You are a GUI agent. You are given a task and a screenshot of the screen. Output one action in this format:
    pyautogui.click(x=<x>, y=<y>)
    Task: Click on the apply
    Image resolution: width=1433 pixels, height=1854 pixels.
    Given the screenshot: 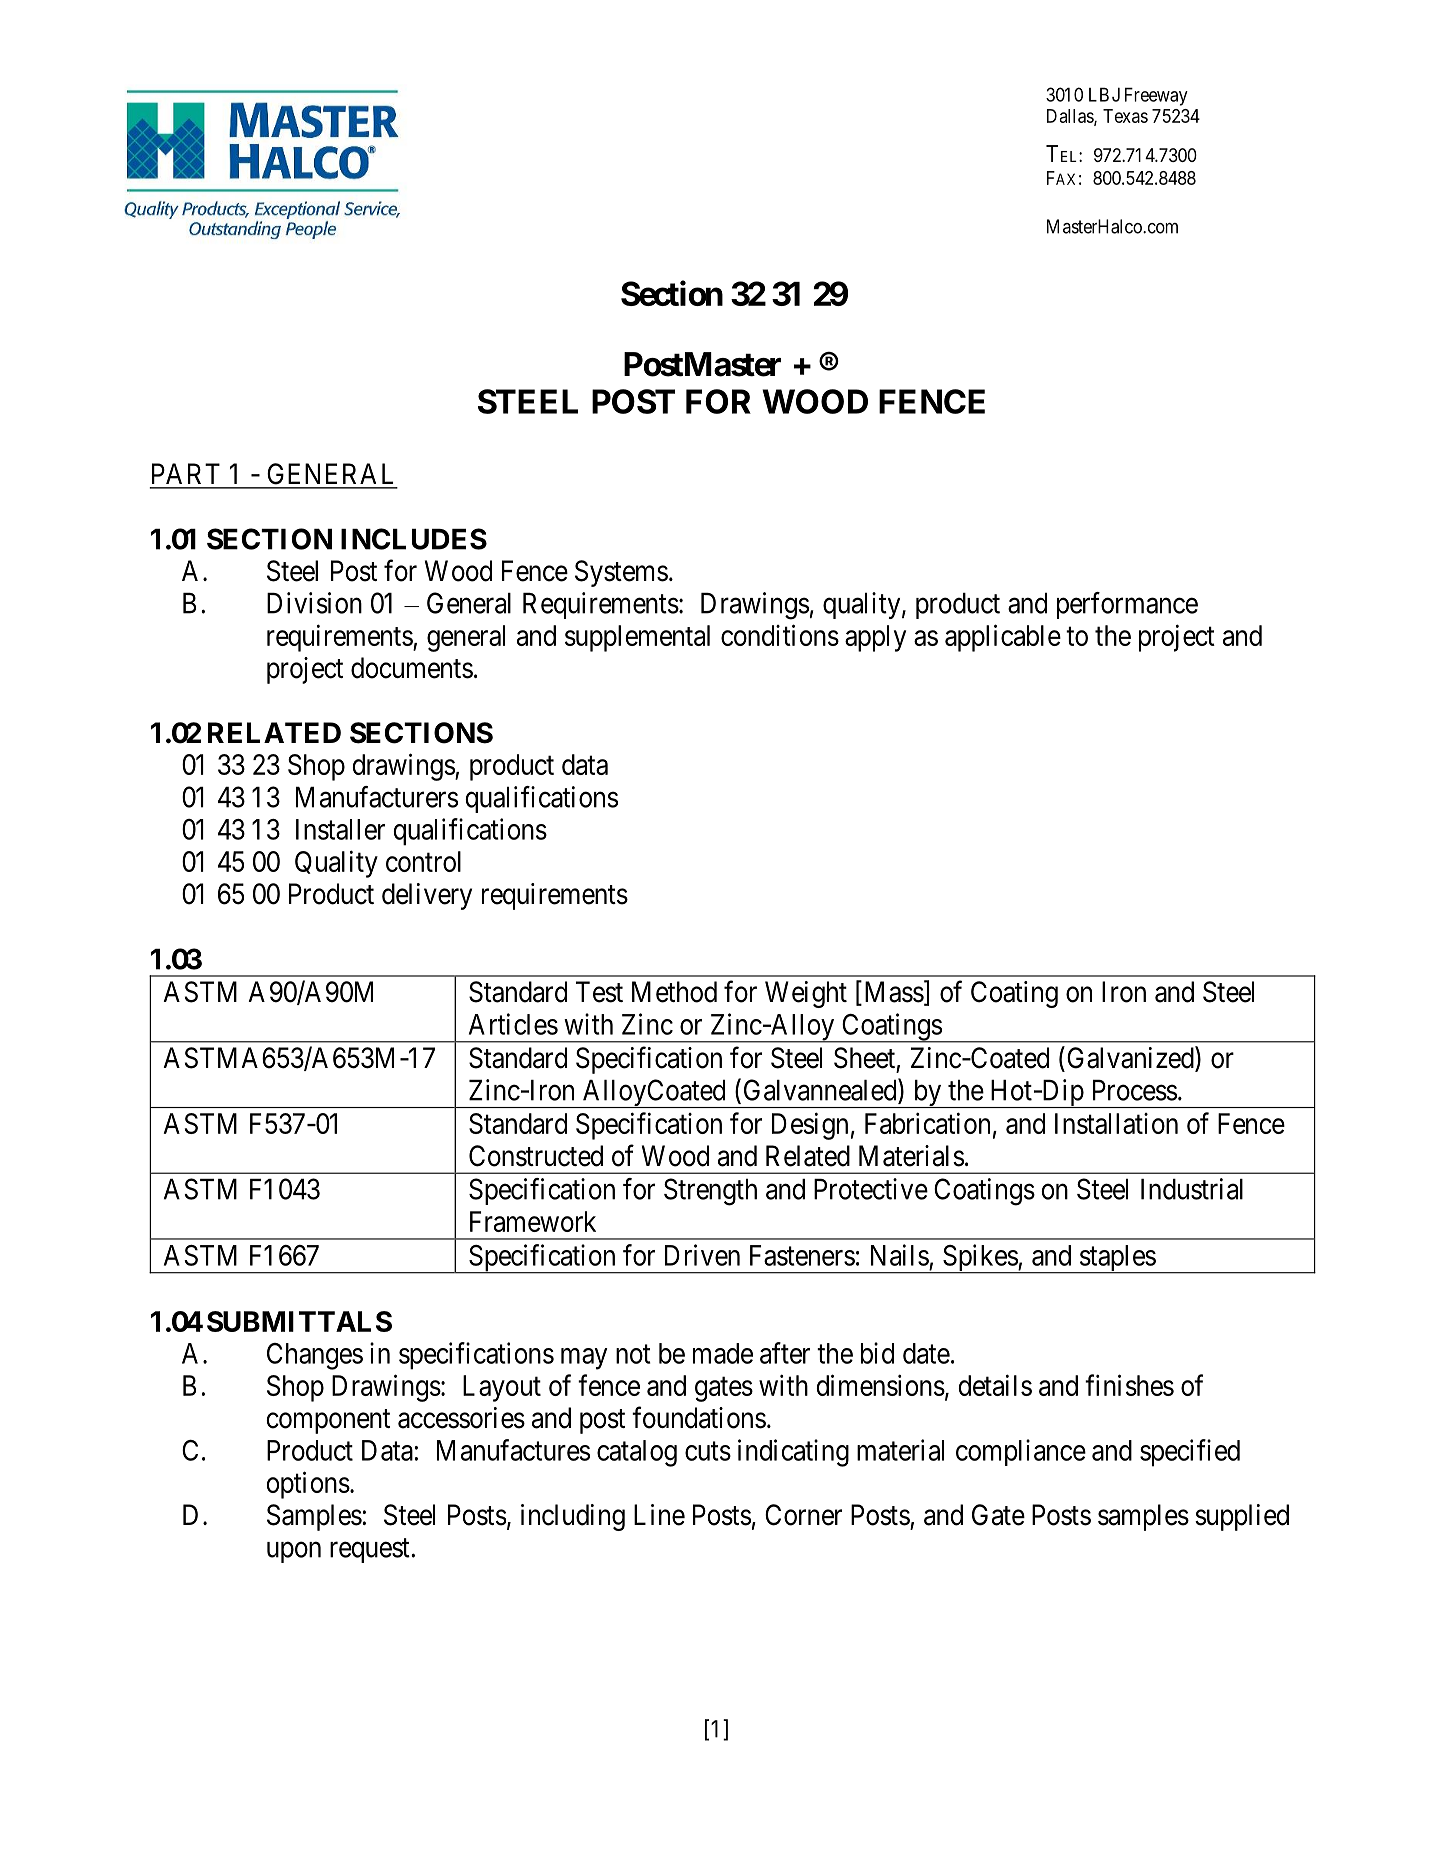 What is the action you would take?
    pyautogui.click(x=875, y=638)
